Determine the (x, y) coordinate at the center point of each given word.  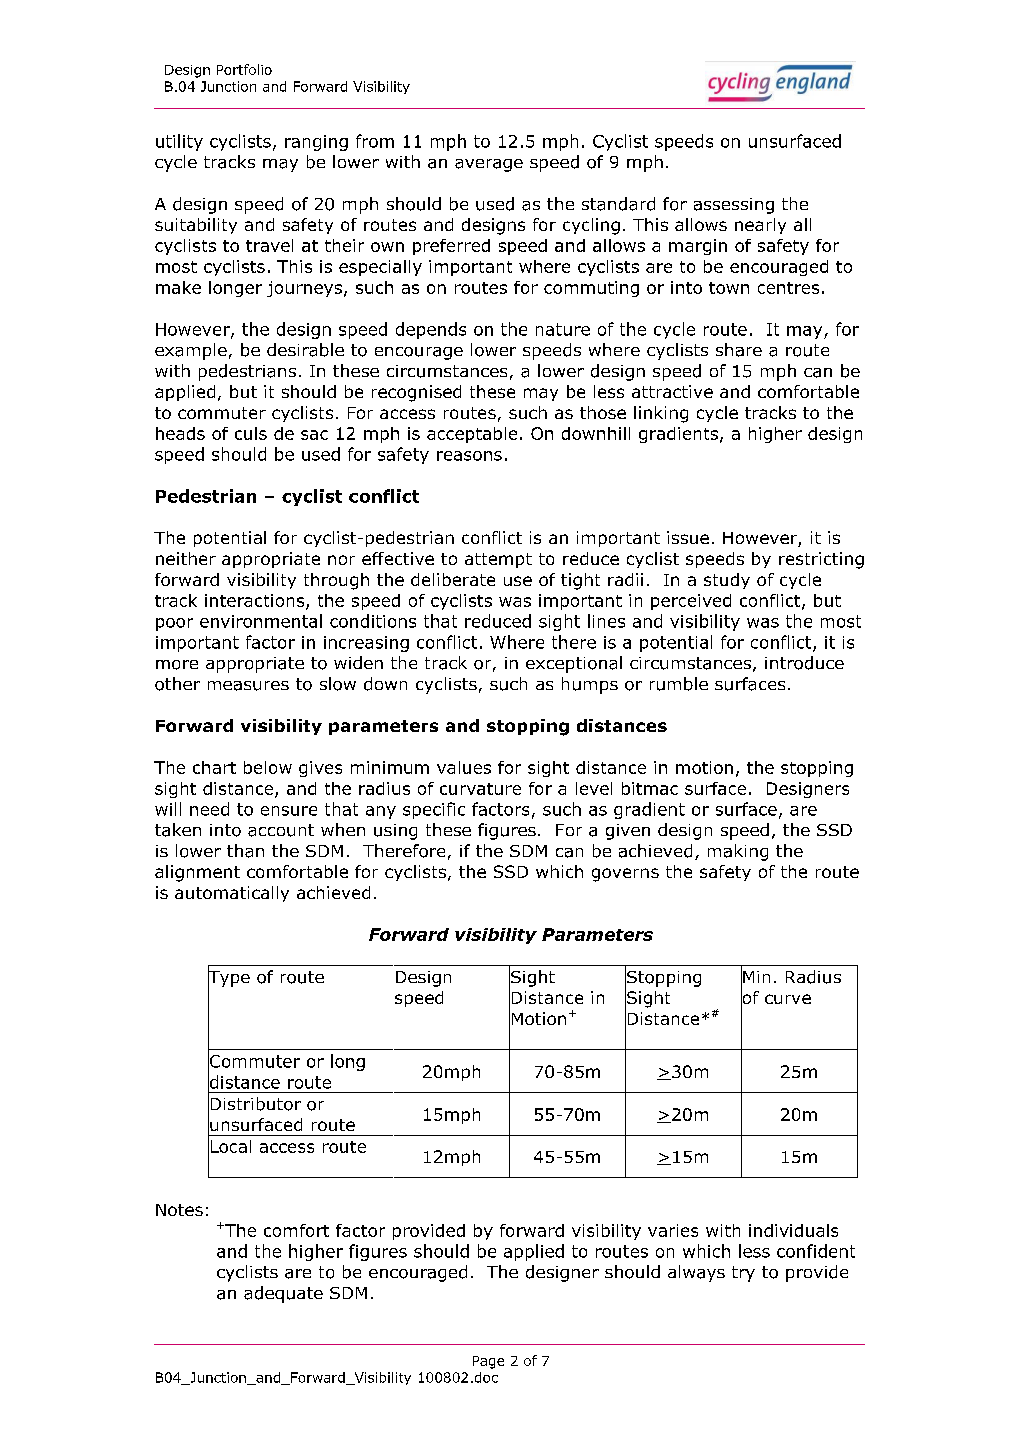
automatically (232, 894)
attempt (498, 560)
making (738, 852)
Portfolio (244, 69)
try (743, 1274)
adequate (283, 1294)
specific (434, 810)
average (489, 165)
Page (488, 1362)
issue (688, 537)
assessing (734, 206)
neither (186, 558)
